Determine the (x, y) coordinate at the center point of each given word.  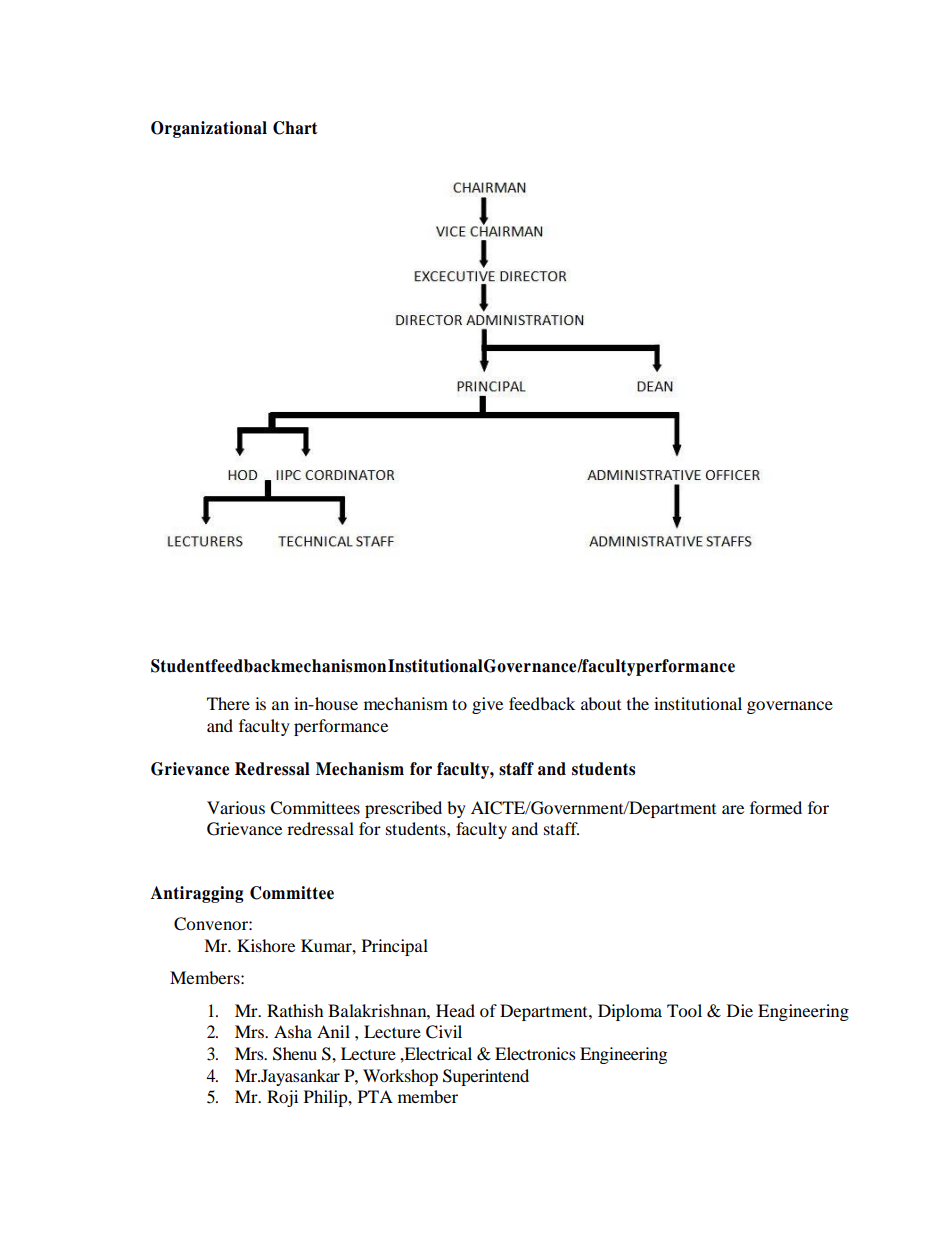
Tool (684, 1010)
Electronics (535, 1053)
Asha (293, 1031)
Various (236, 807)
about (601, 703)
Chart (295, 128)
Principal (395, 947)
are (733, 809)
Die (740, 1010)
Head (455, 1010)
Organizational (209, 129)
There (228, 703)
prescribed (403, 809)
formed (776, 807)
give (487, 705)
